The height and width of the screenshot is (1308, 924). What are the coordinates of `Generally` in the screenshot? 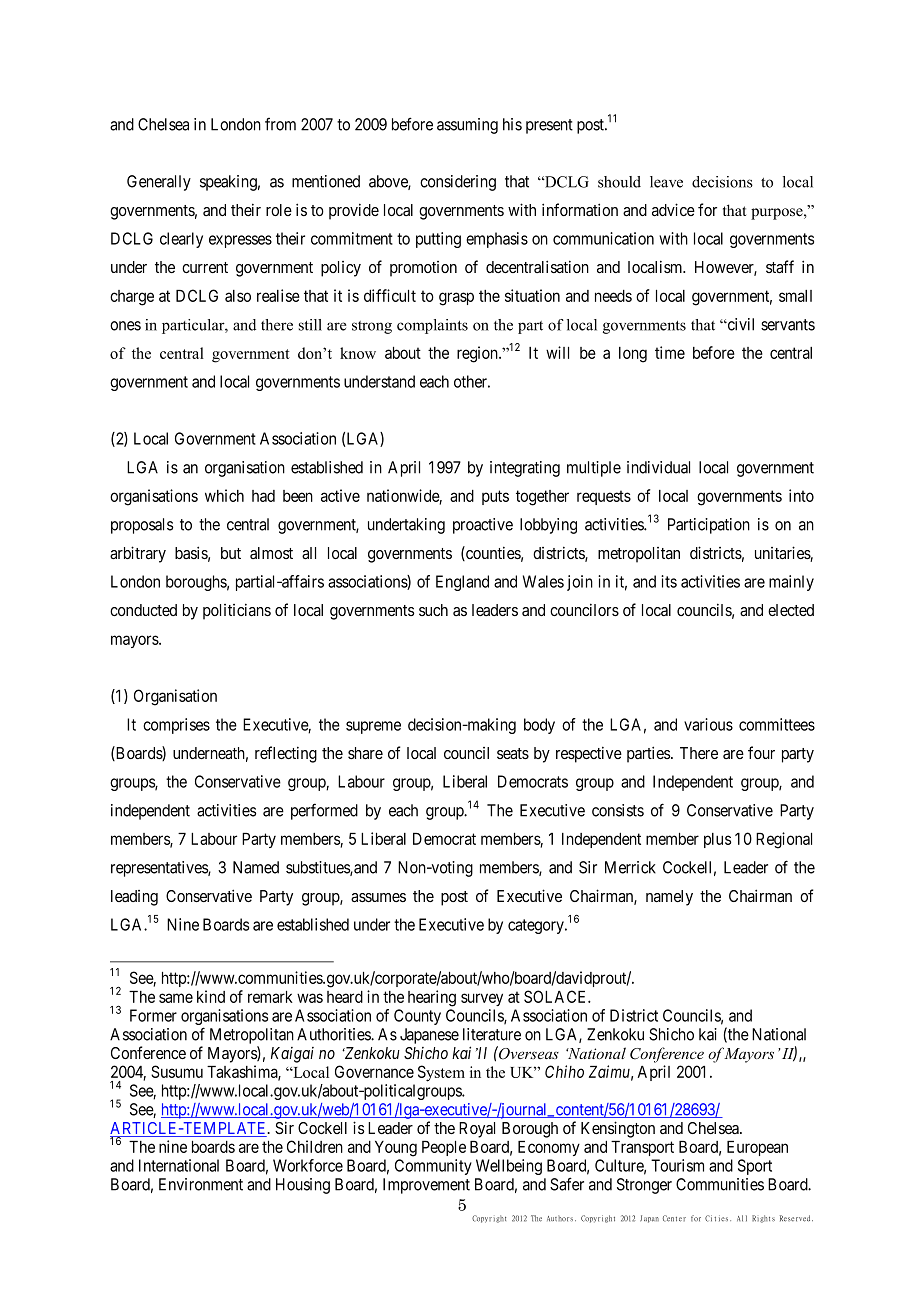 It's located at (159, 183).
